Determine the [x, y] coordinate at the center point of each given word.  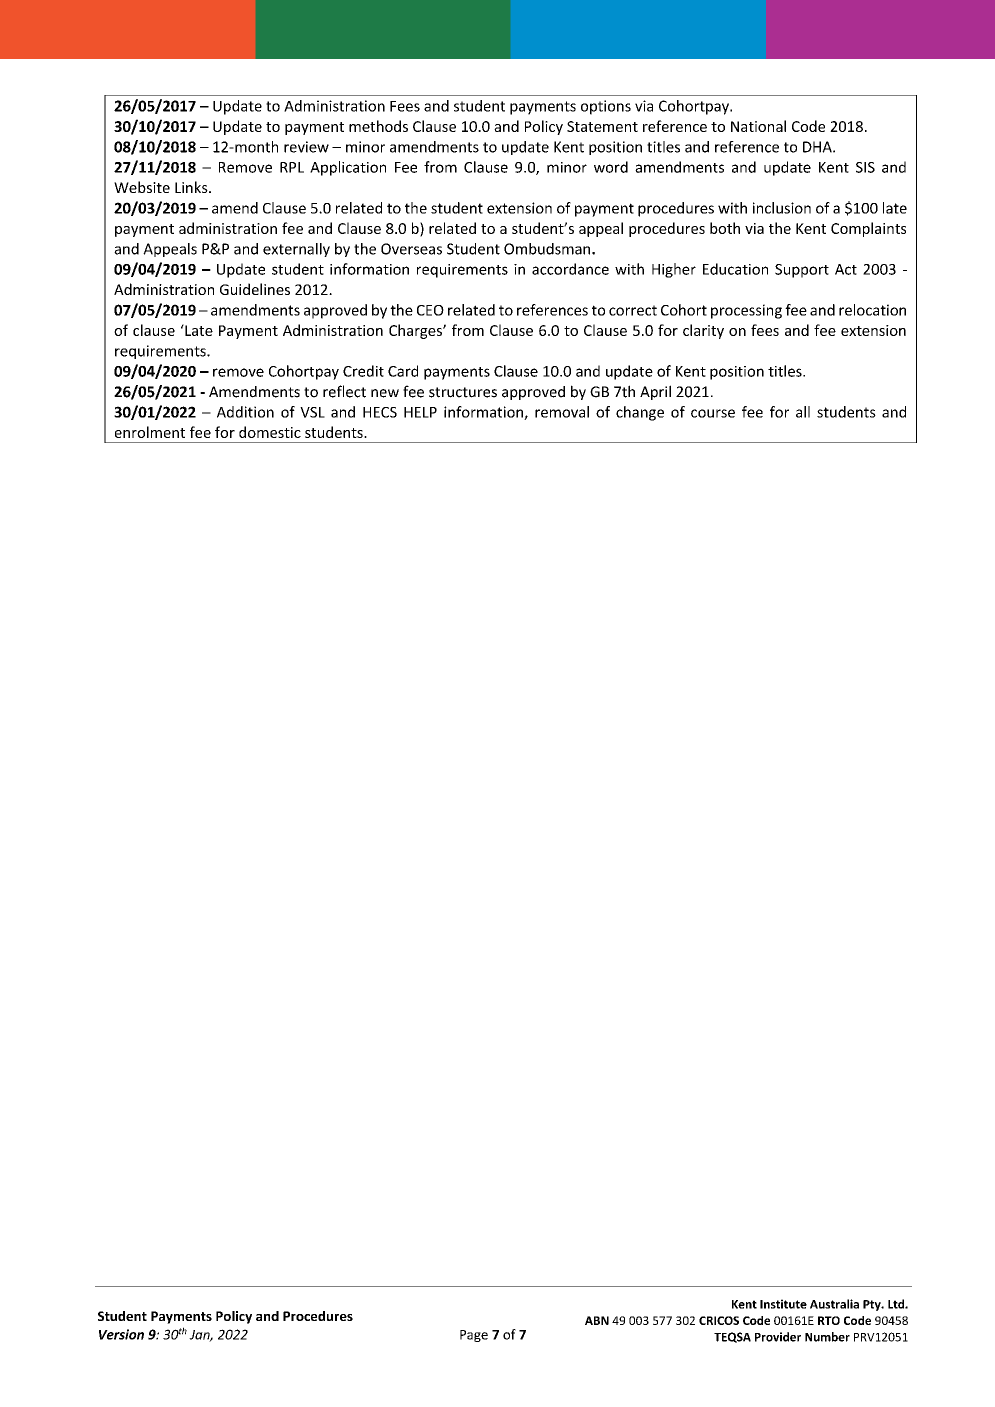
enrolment [150, 432]
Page [474, 1336]
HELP [420, 412]
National [758, 126]
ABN [597, 1320]
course [713, 413]
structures [463, 392]
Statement [602, 126]
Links [192, 187]
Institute [783, 1304]
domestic [270, 432]
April [655, 392]
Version [121, 1334]
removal [562, 412]
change [640, 413]
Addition [245, 412]
